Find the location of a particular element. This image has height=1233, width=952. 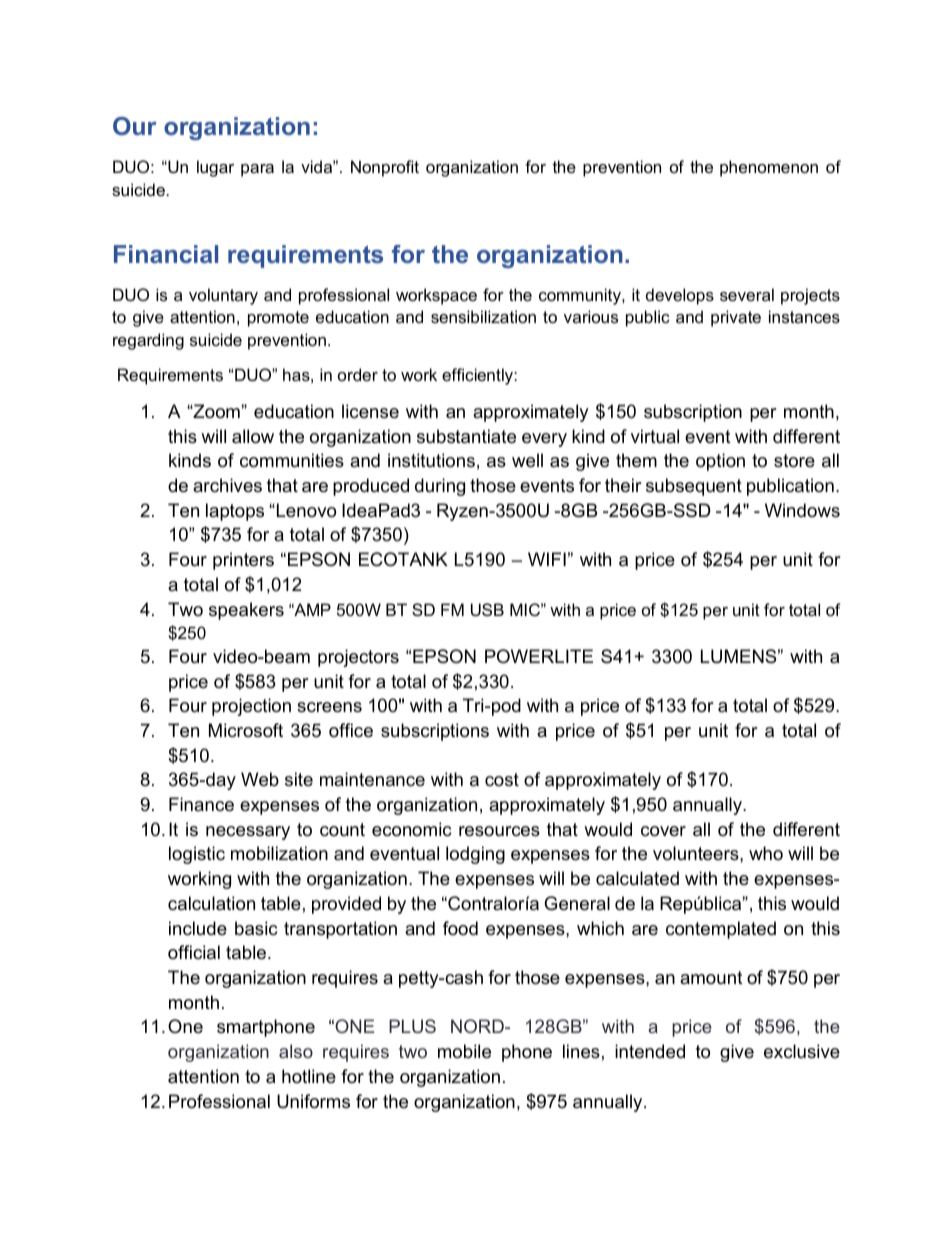

exclusive is located at coordinates (802, 1051).
